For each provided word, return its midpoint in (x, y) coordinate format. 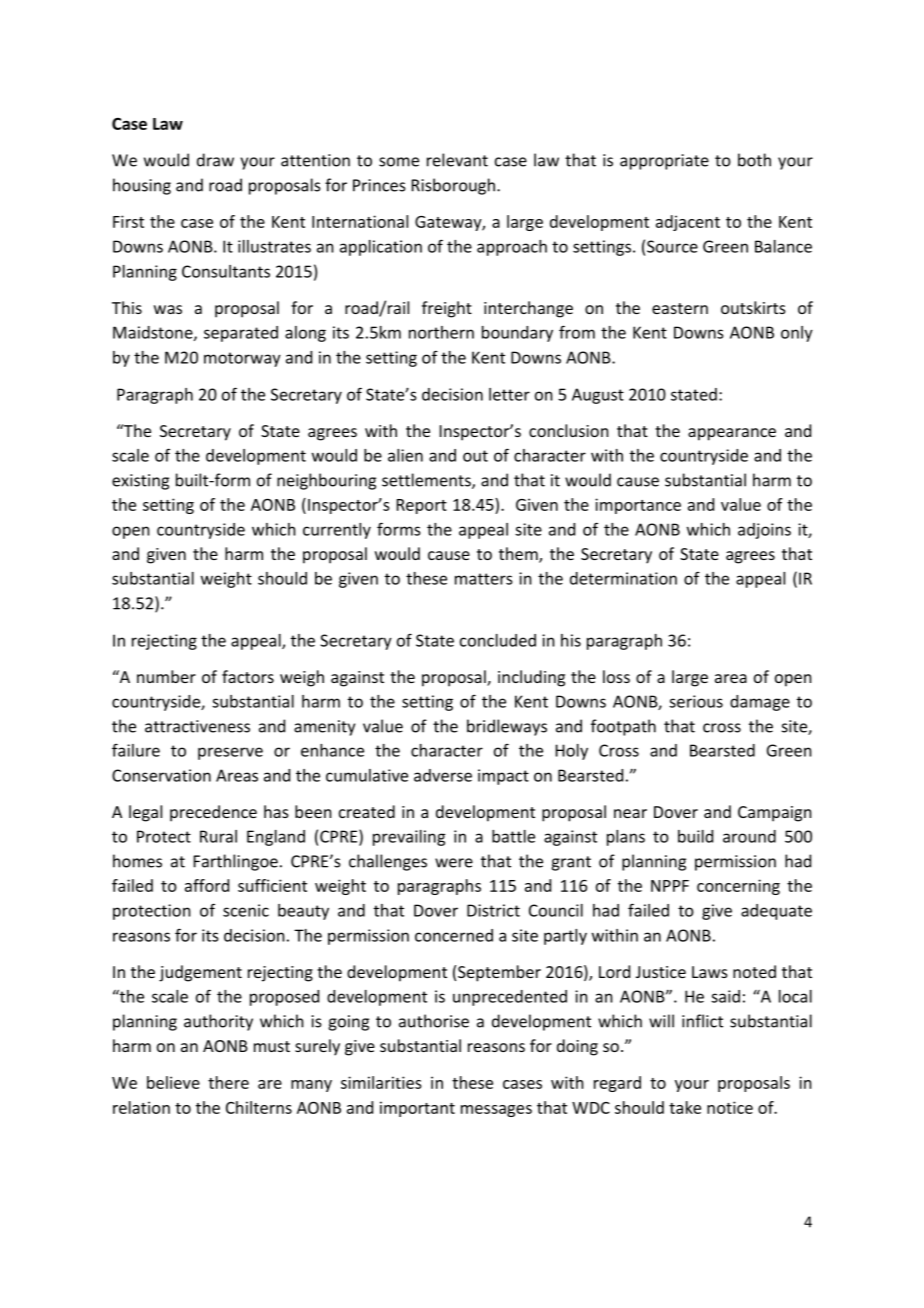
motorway (242, 359)
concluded (498, 640)
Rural (218, 836)
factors (248, 676)
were (454, 863)
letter (509, 394)
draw (215, 160)
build (695, 836)
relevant (457, 160)
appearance (732, 434)
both (754, 160)
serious (696, 701)
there (228, 1082)
